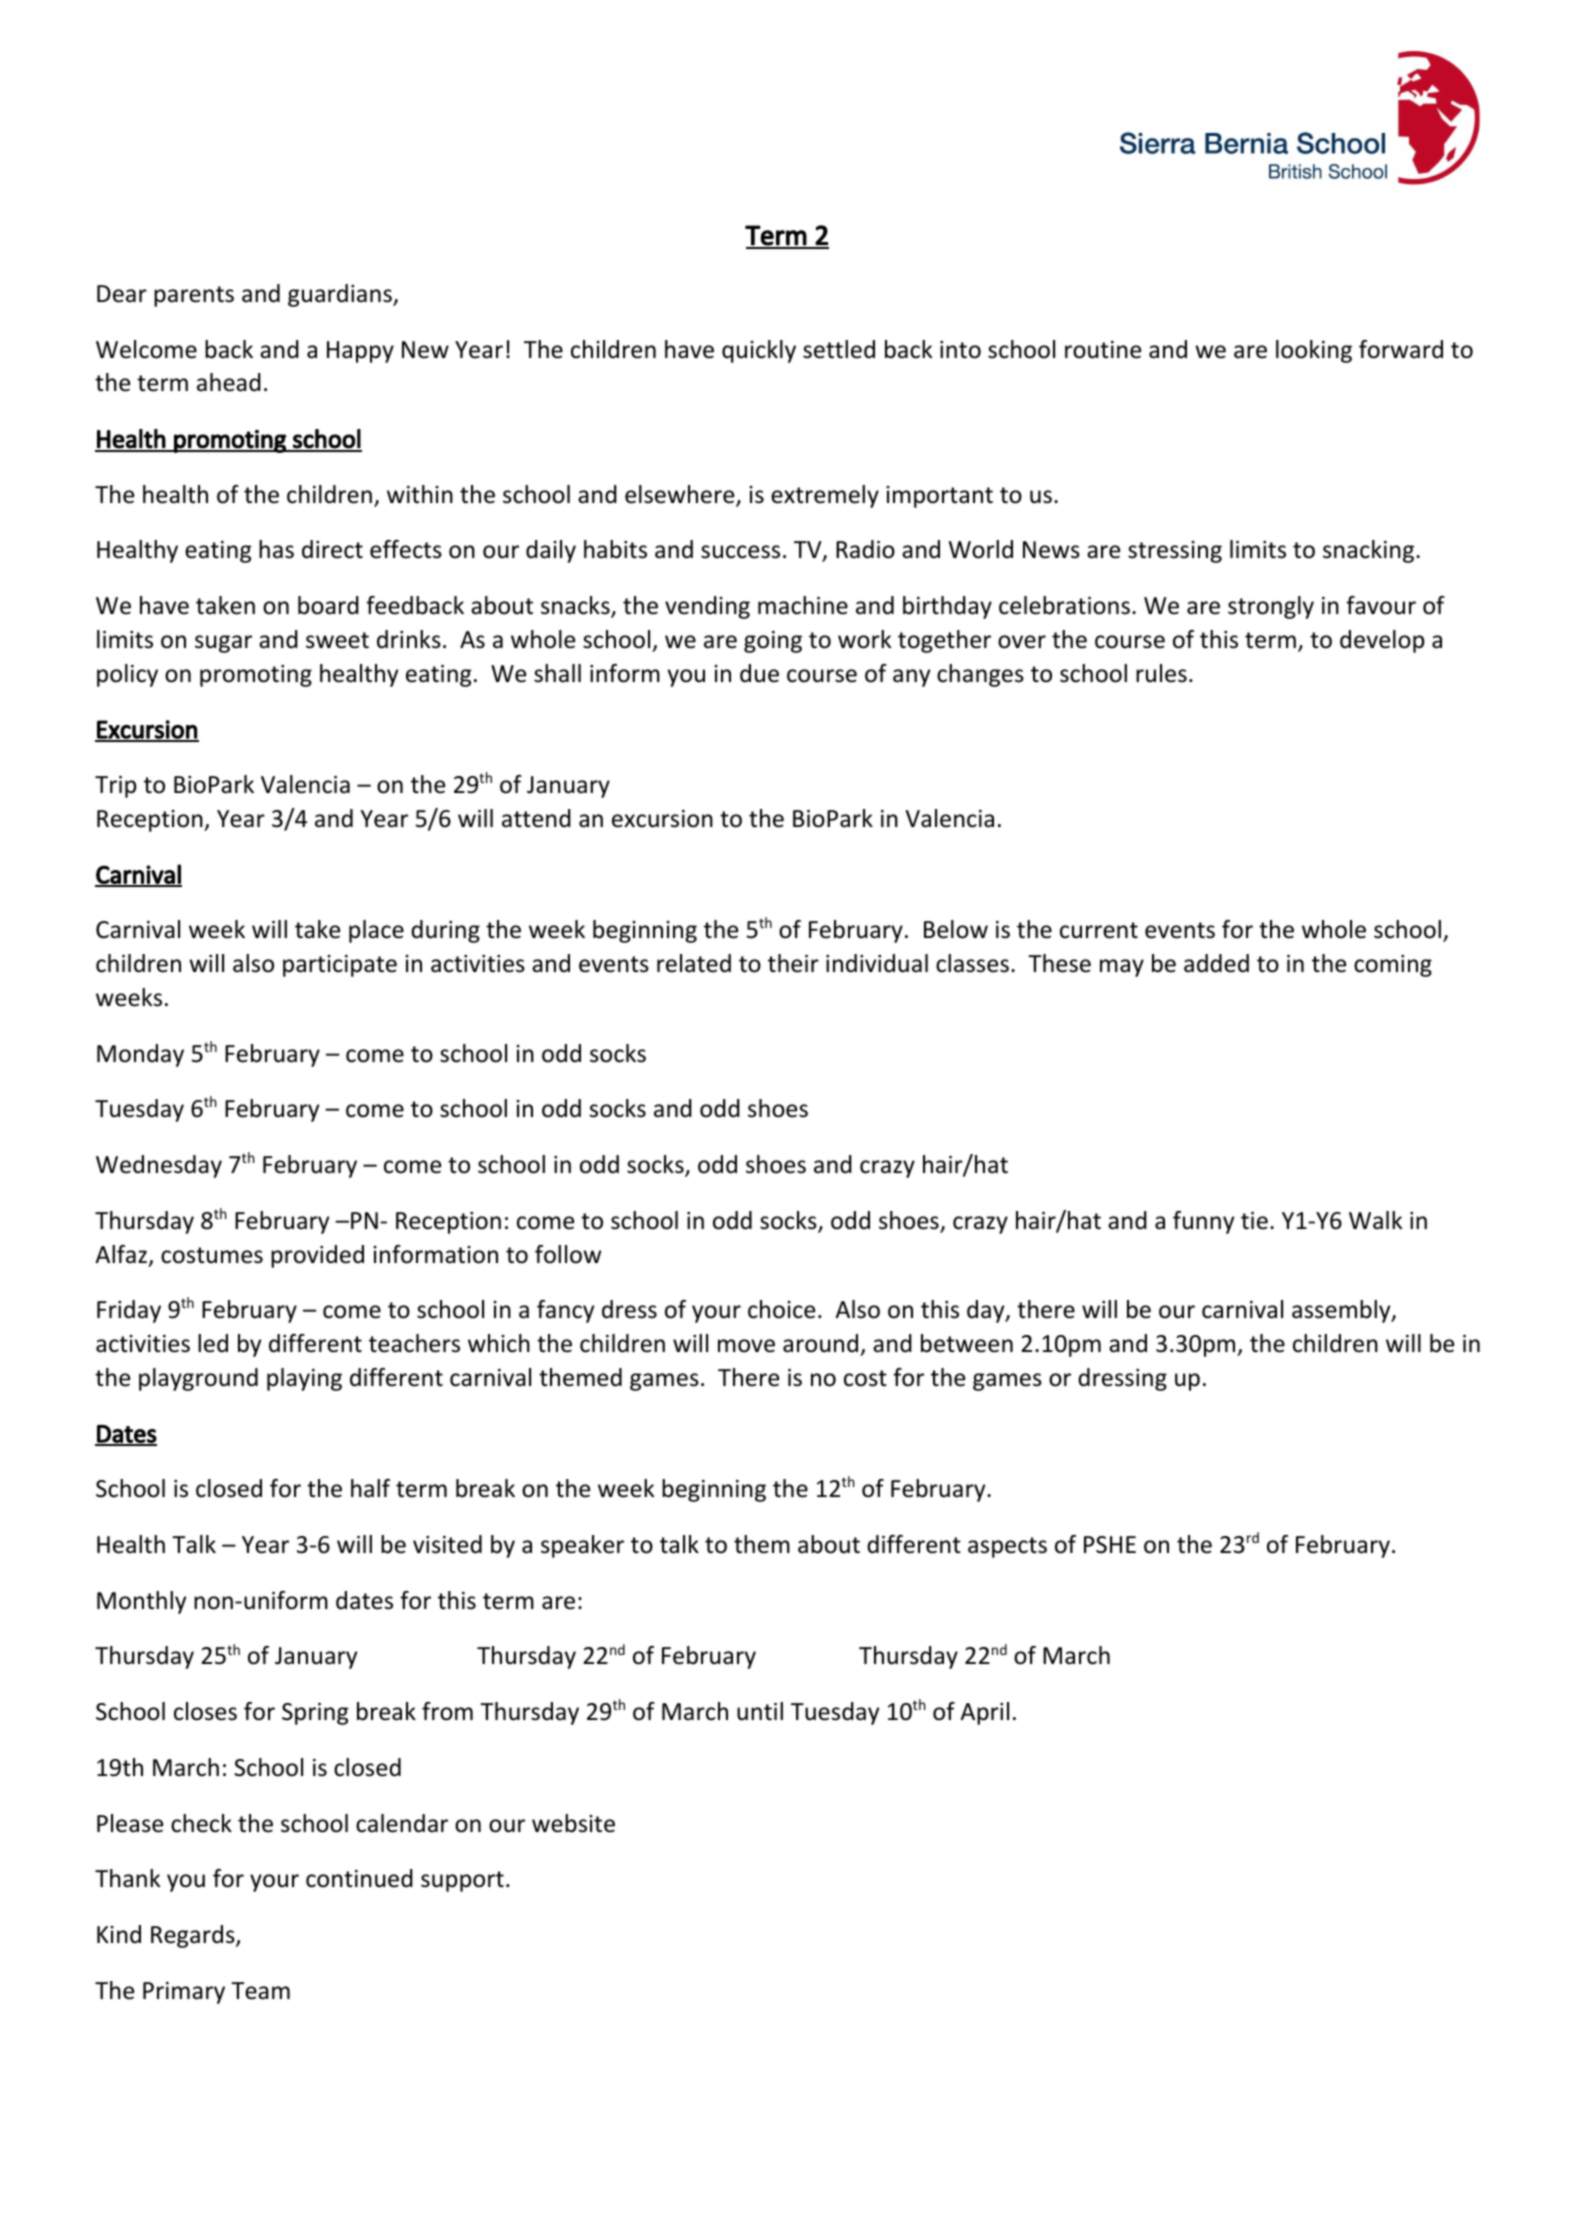 The width and height of the image is (1579, 2234). Describe the element at coordinates (223, 644) in the image. I see `sugar` at that location.
